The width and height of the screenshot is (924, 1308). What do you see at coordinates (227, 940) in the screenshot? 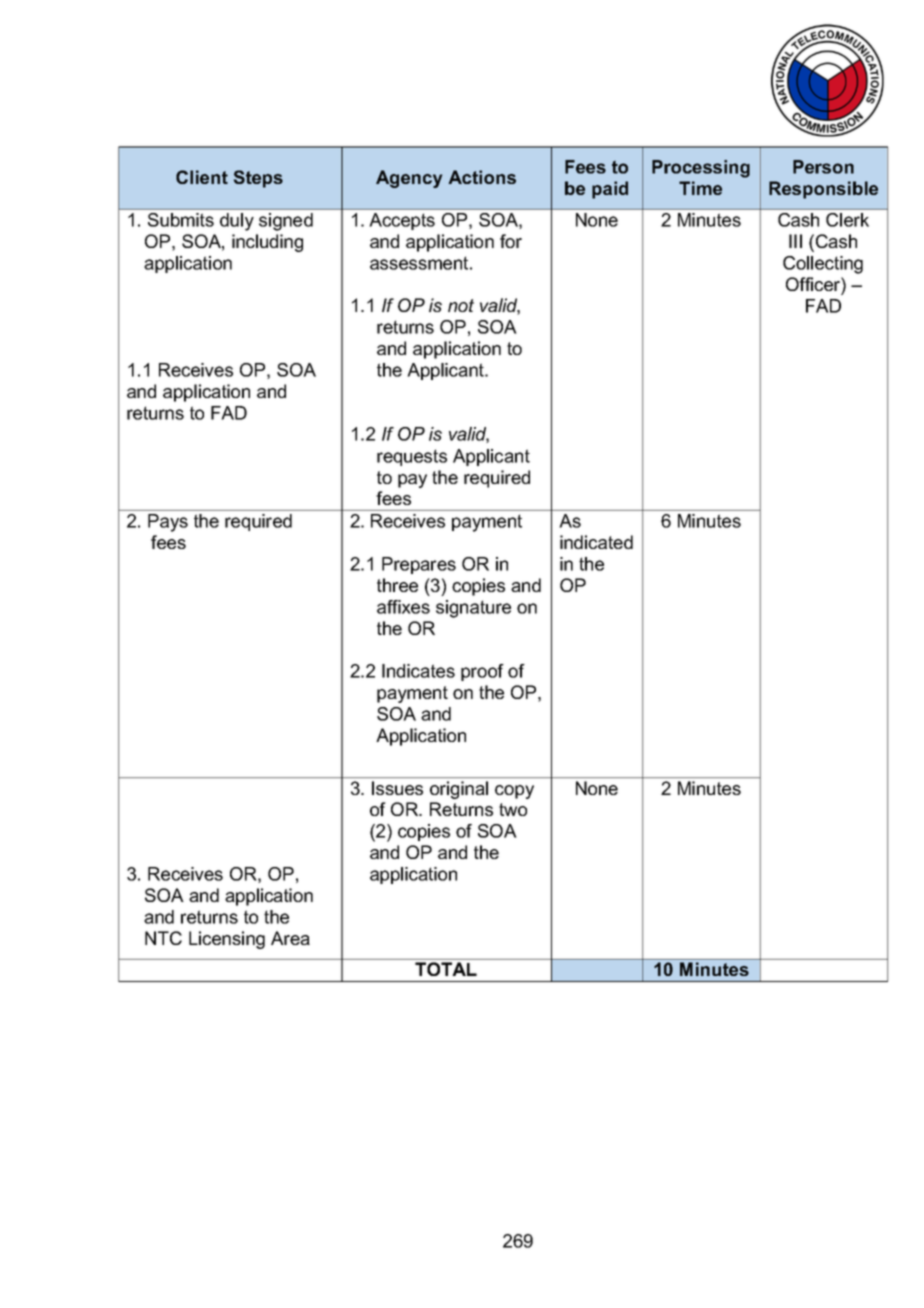
I see `Licensing` at bounding box center [227, 940].
